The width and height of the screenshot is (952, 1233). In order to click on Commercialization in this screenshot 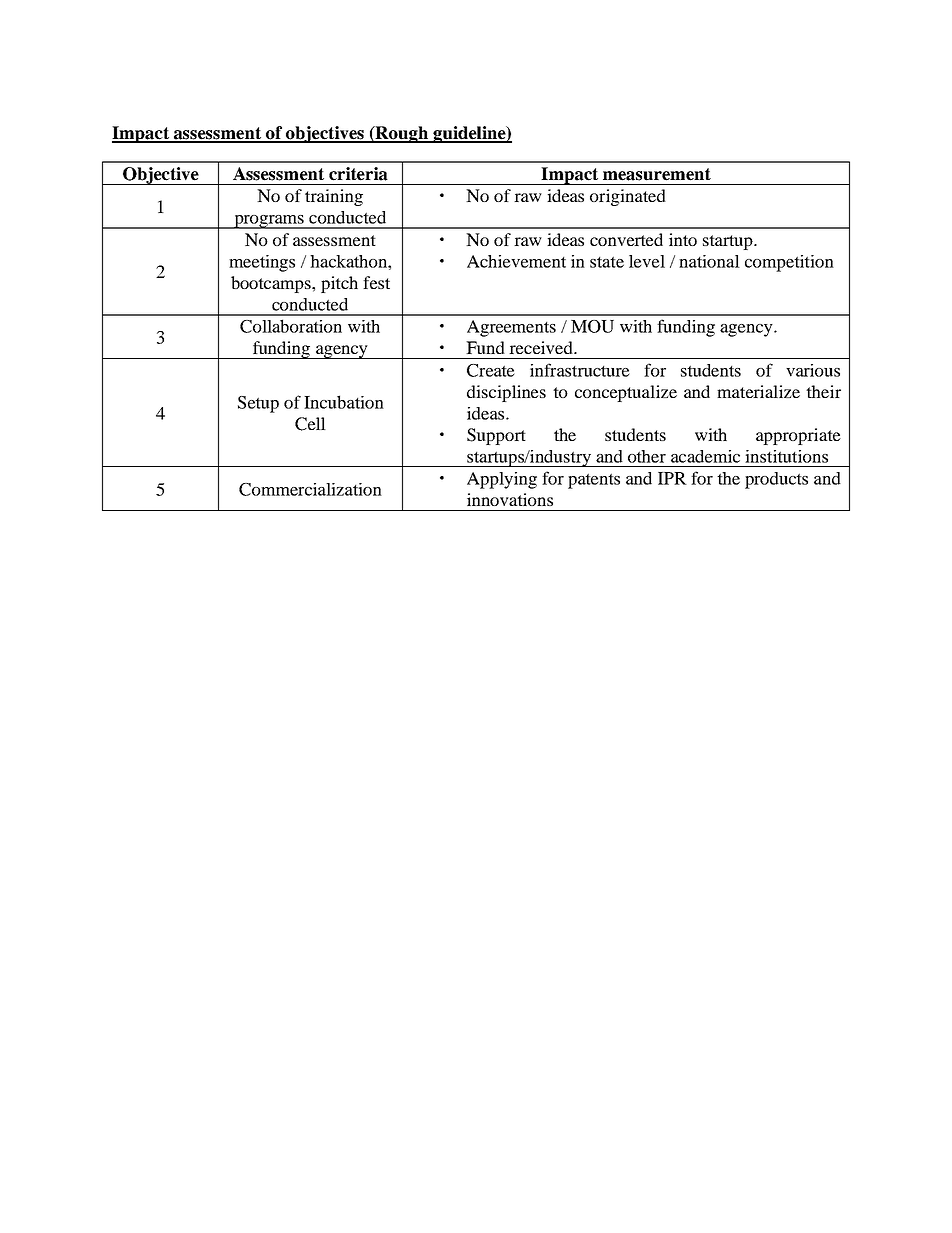, I will do `click(310, 489)`.
